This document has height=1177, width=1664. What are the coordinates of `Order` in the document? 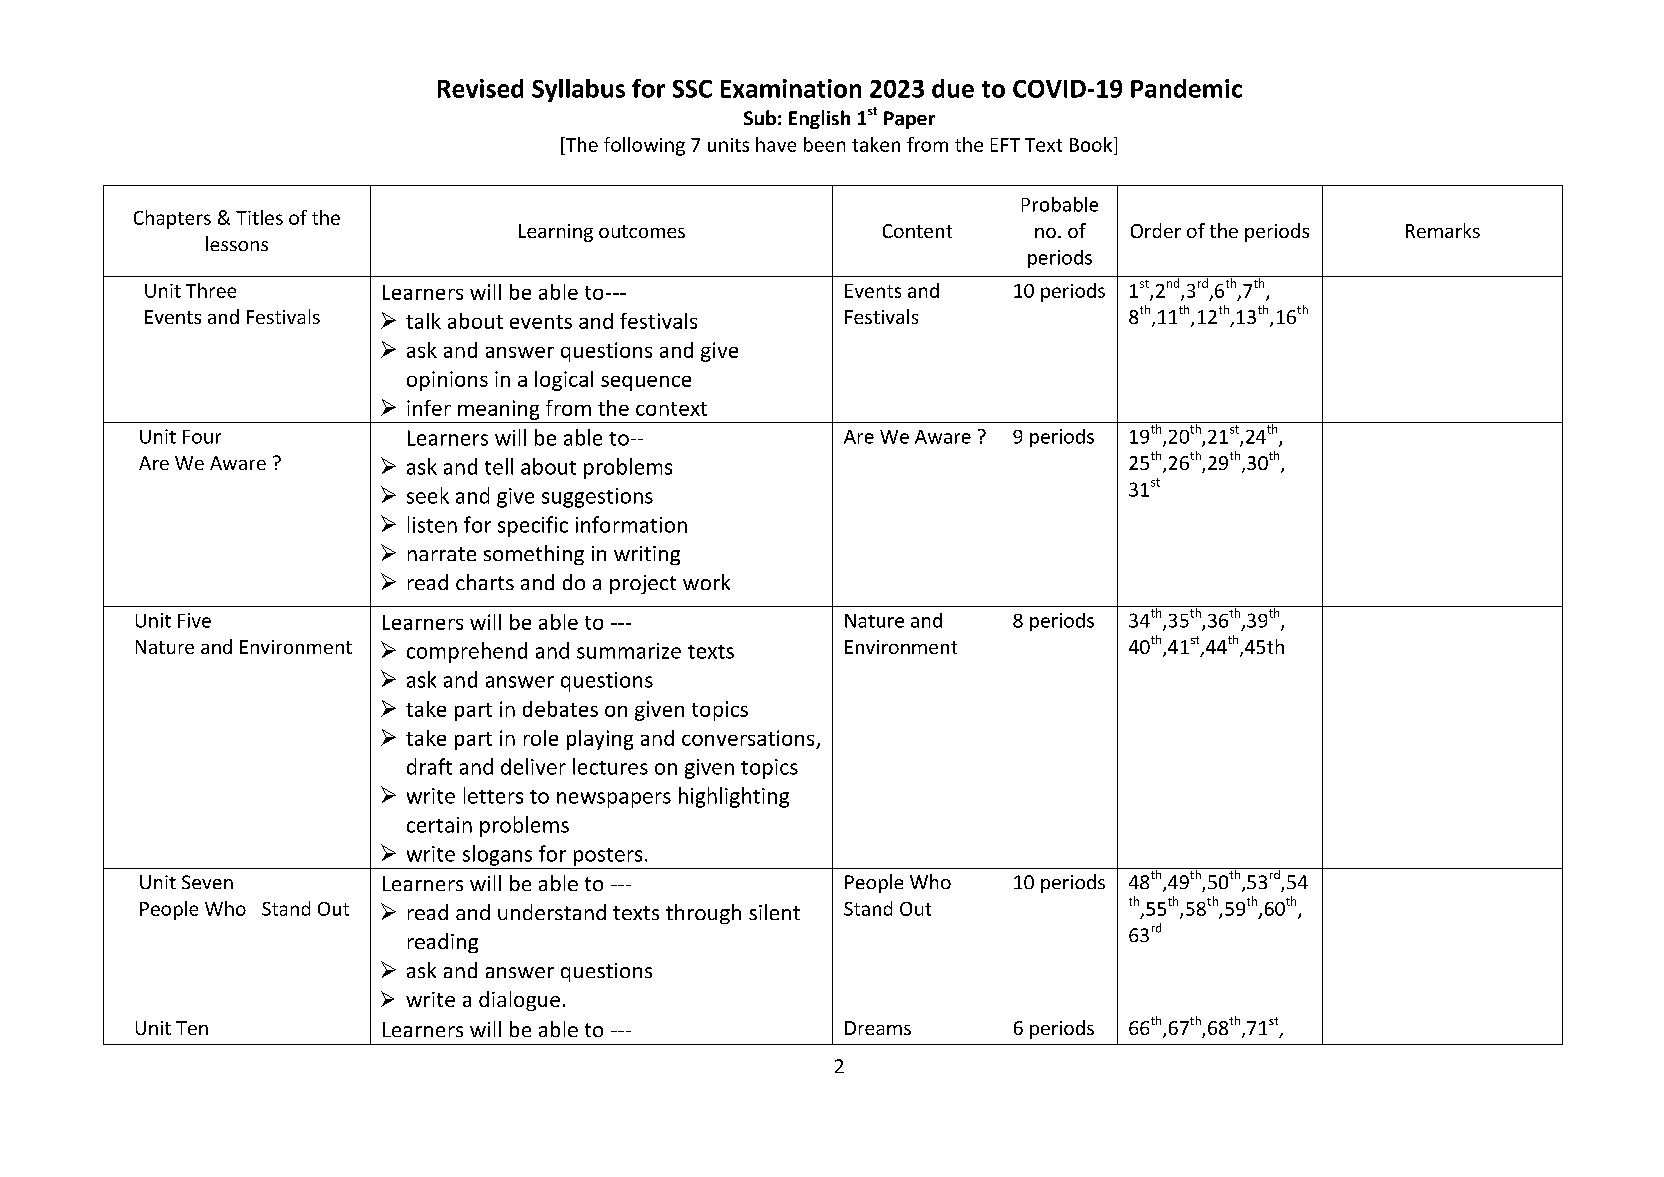 It's located at (1156, 230).
